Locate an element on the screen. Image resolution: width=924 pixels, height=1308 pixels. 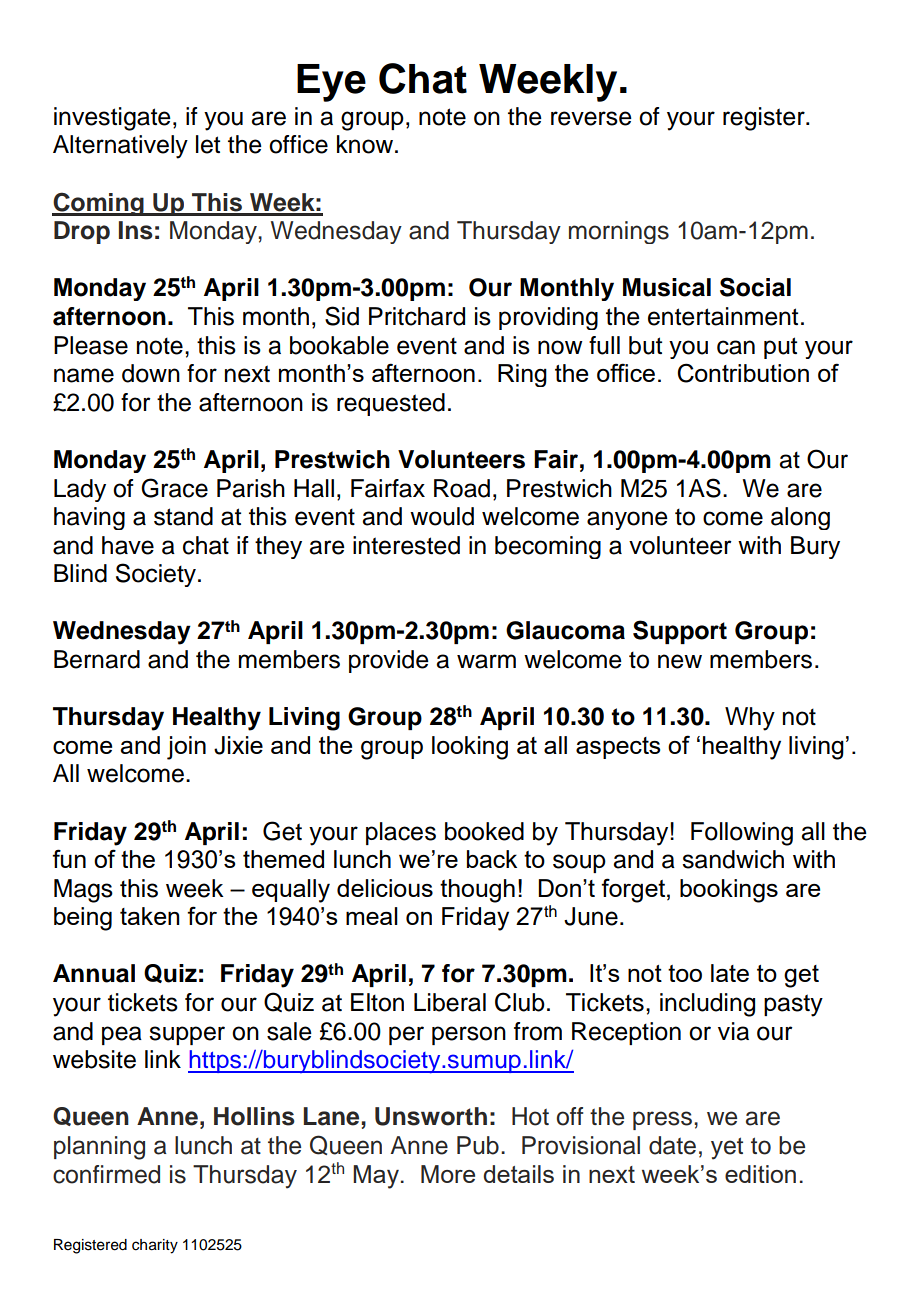
Grace is located at coordinates (174, 488).
